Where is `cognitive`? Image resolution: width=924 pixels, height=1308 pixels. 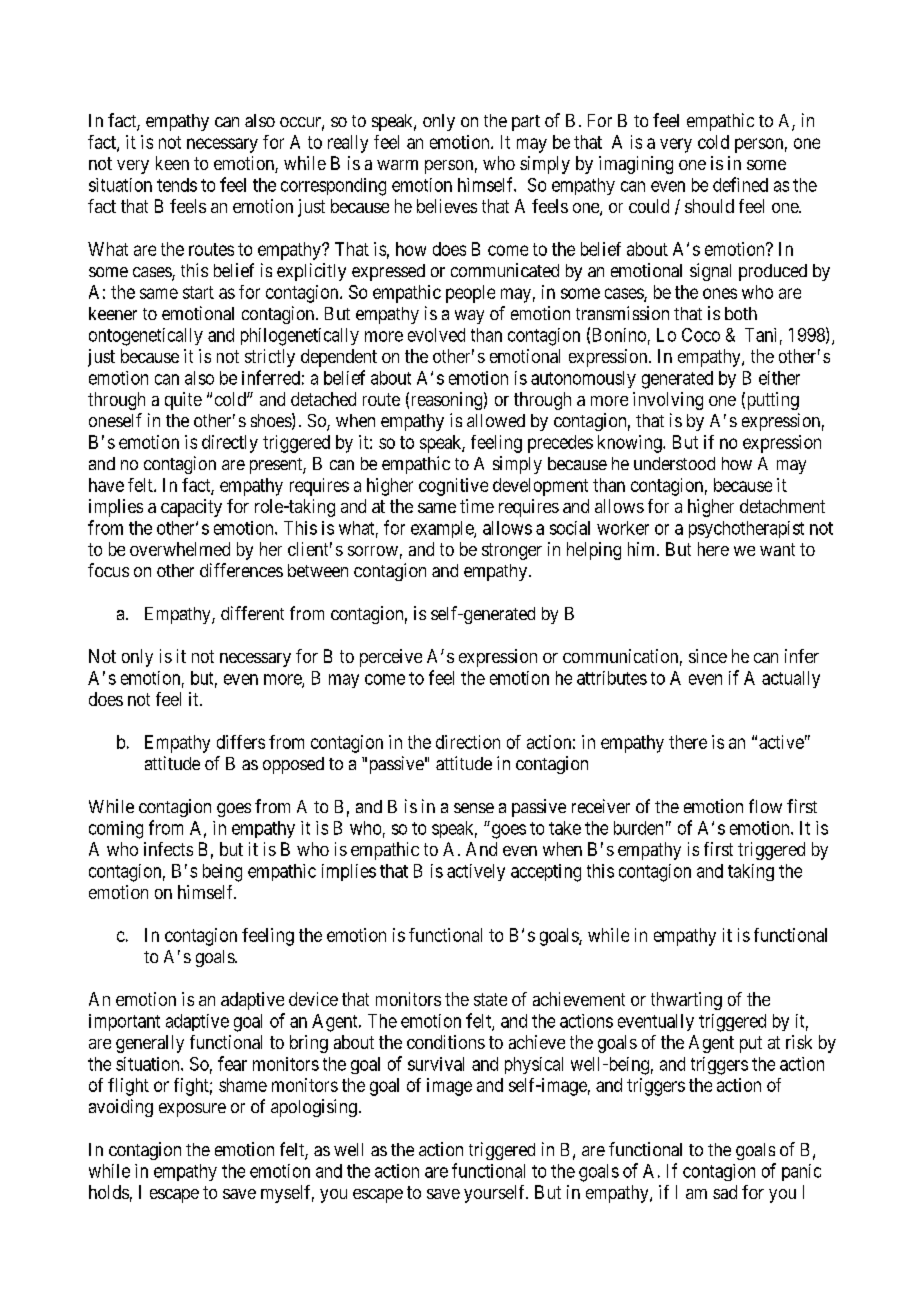 cognitive is located at coordinates (453, 487).
